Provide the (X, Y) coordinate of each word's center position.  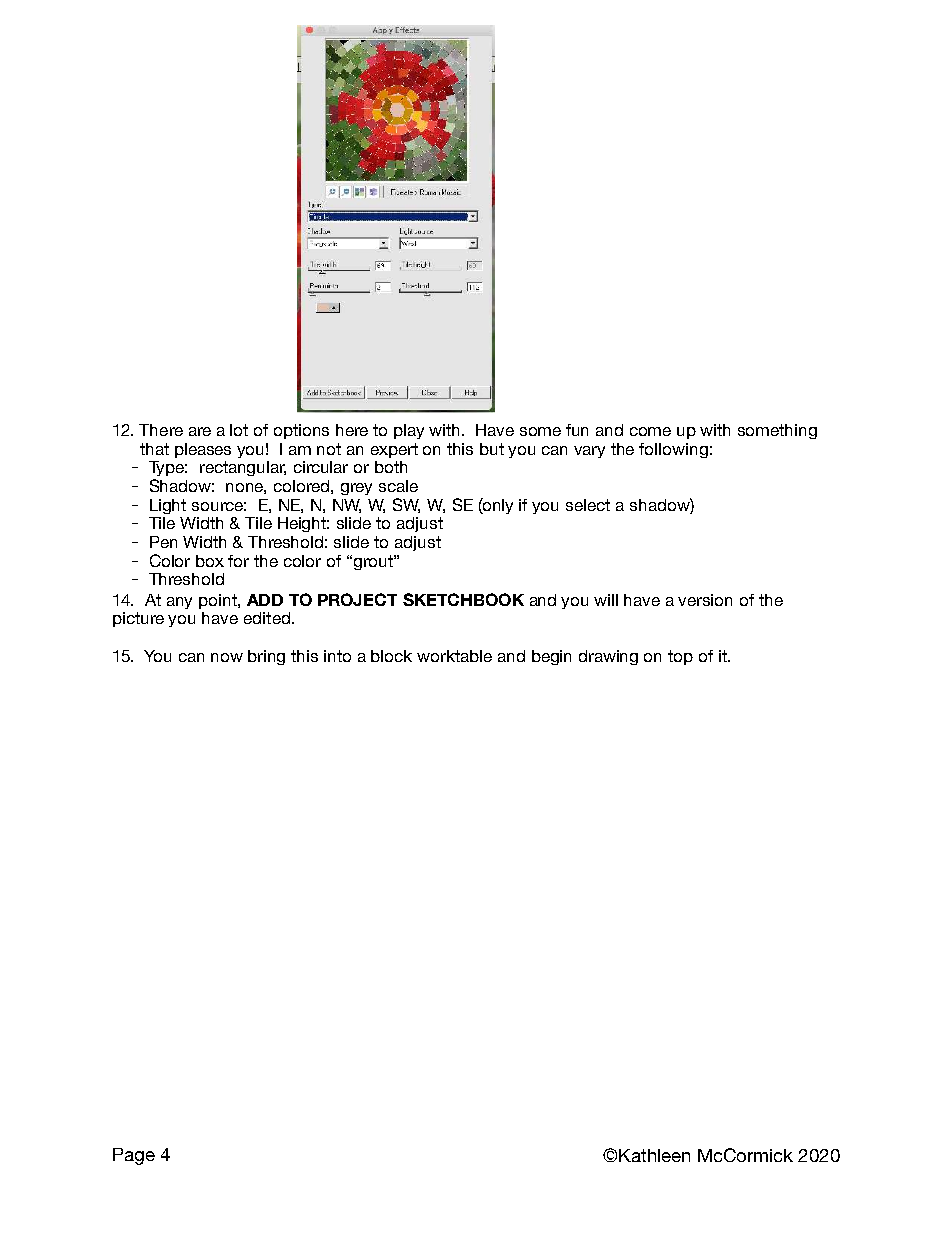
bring (266, 657)
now (227, 657)
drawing (608, 657)
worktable (454, 656)
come (650, 431)
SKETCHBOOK (463, 599)
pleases (203, 450)
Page (134, 1156)
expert (394, 450)
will (606, 600)
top (680, 657)
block (391, 656)
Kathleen (654, 1155)
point (219, 601)
